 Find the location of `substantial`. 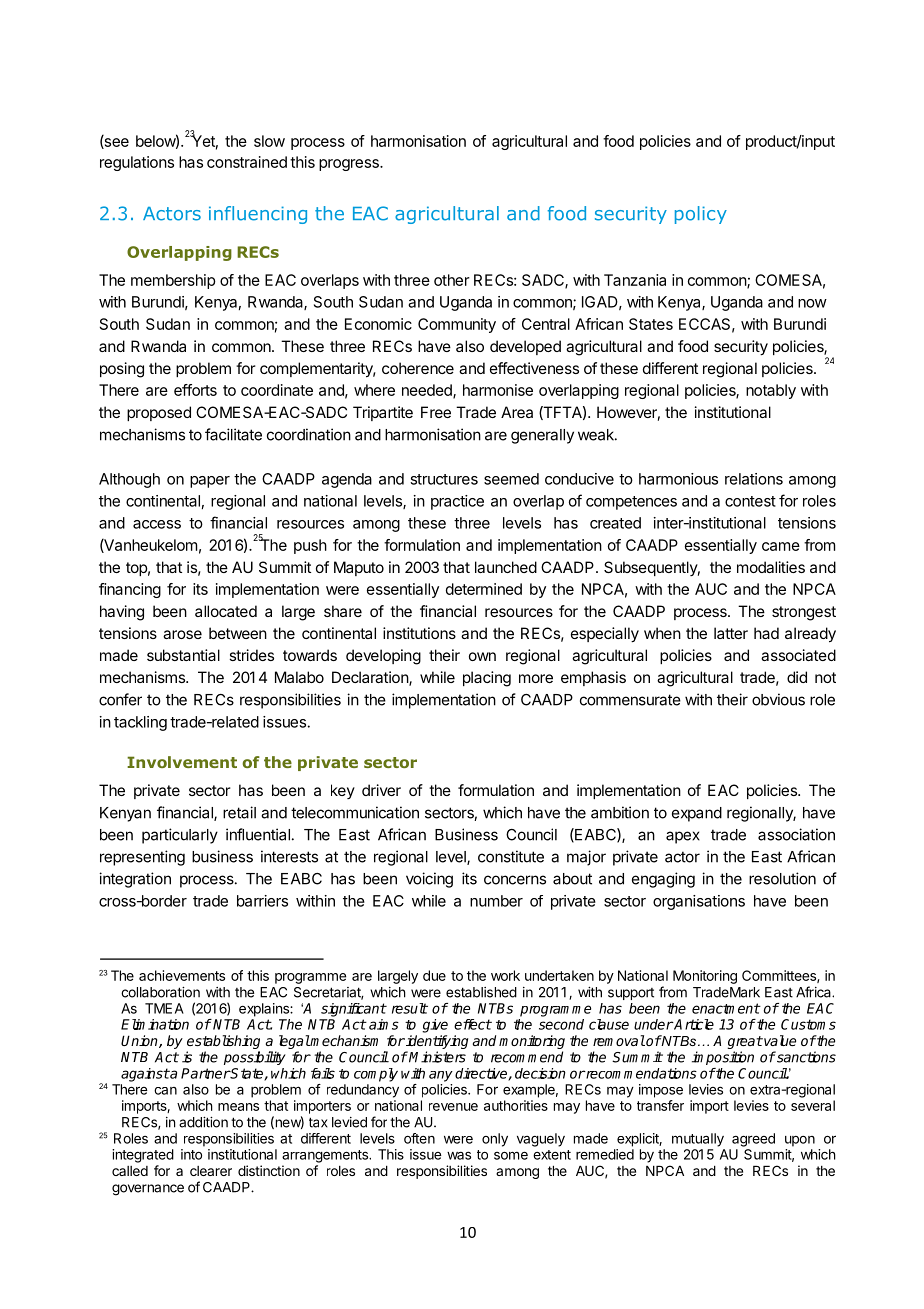

substantial is located at coordinates (183, 655).
